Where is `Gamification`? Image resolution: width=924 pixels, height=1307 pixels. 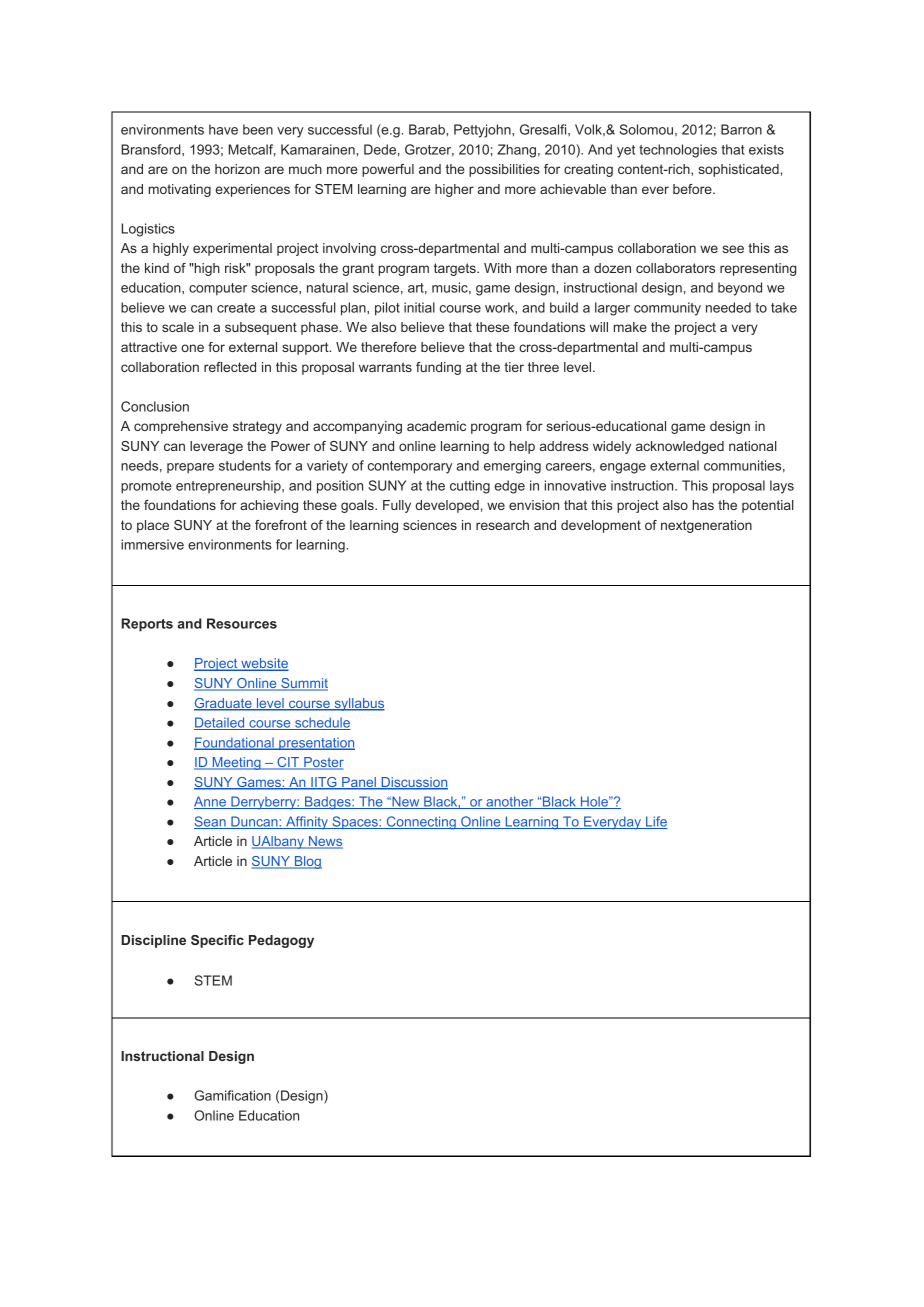 Gamification is located at coordinates (232, 1095).
